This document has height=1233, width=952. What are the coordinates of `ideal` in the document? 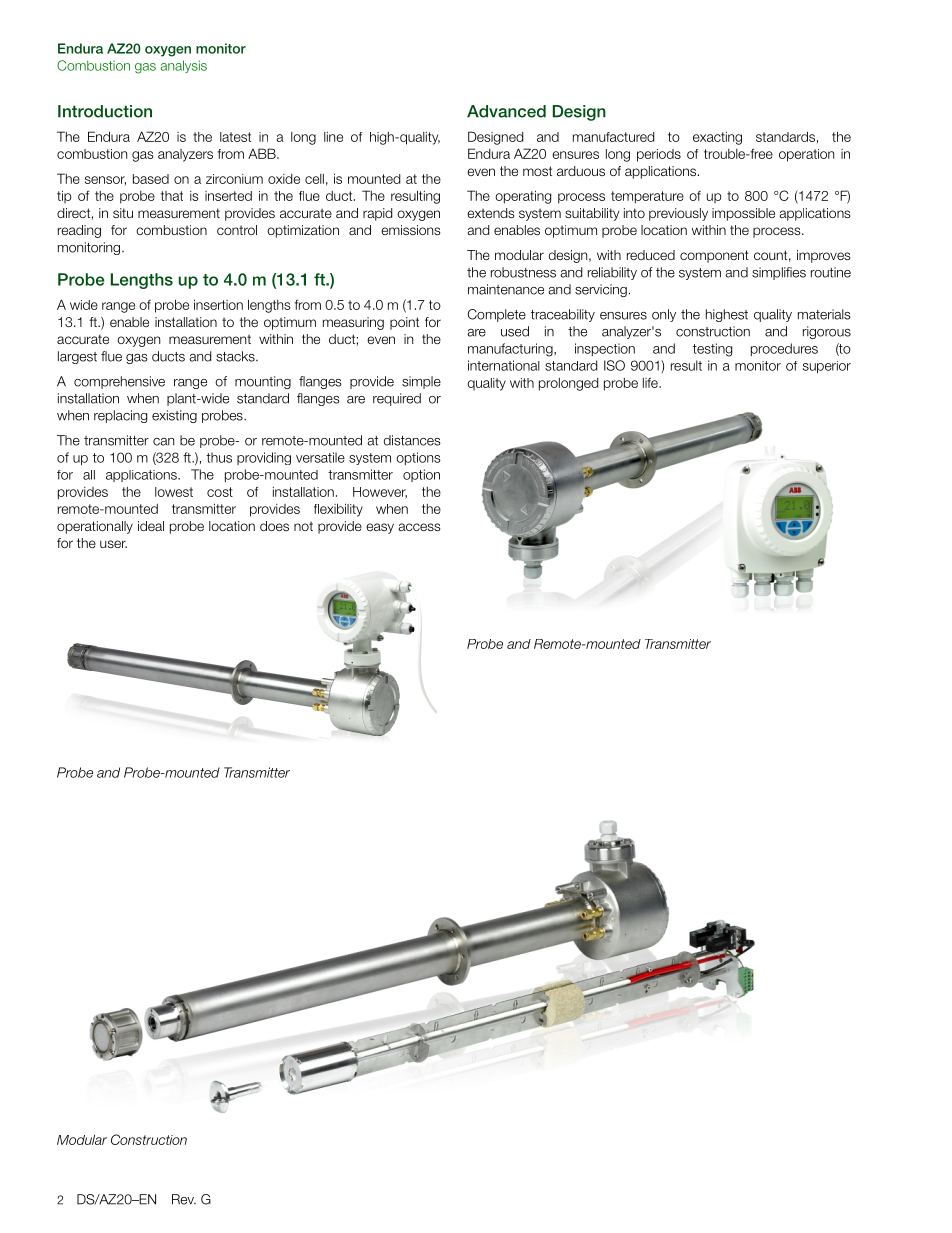 It's located at (151, 526).
